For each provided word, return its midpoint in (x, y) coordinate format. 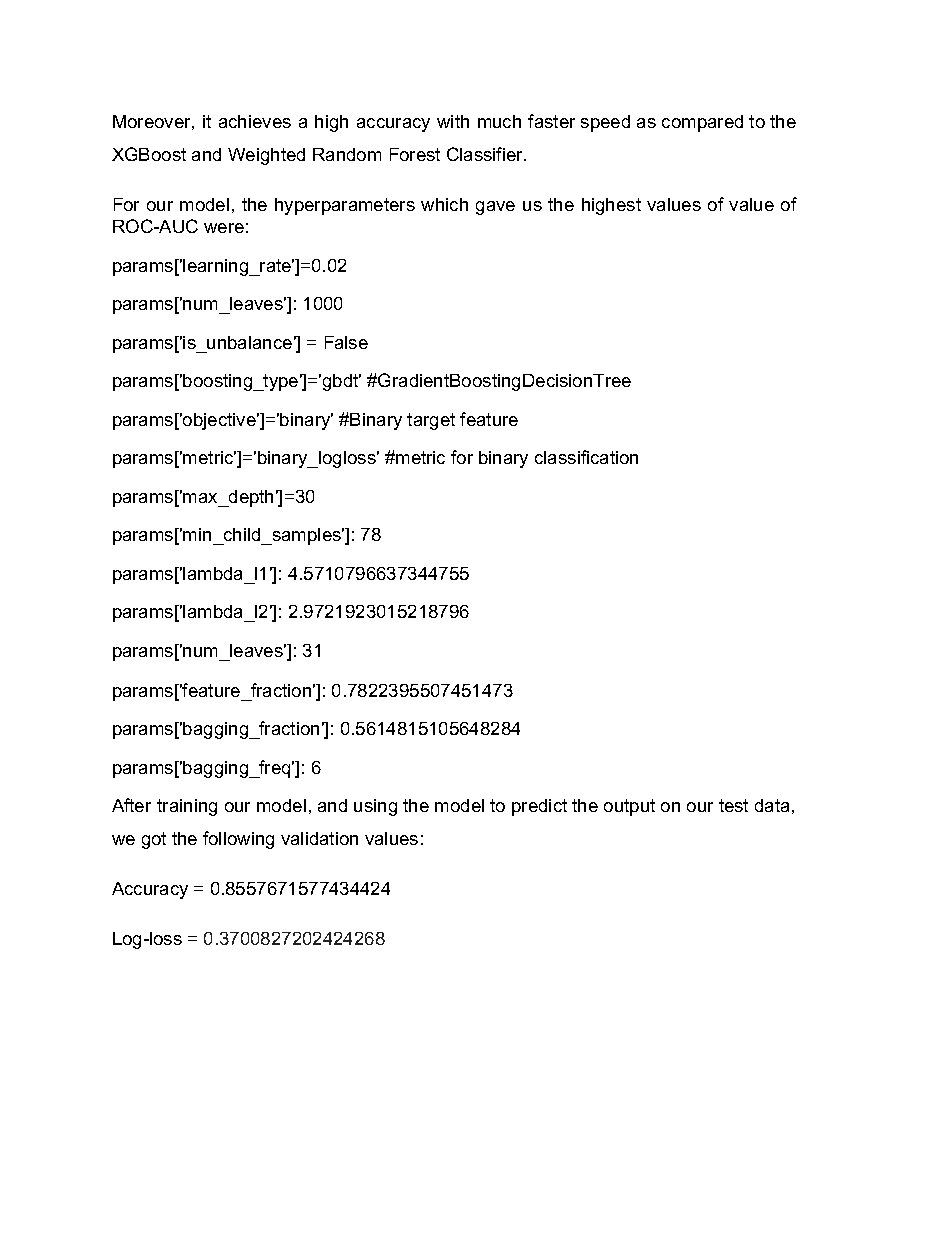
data (772, 805)
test (733, 805)
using (375, 807)
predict (539, 807)
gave (495, 208)
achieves (255, 121)
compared (702, 123)
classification (586, 457)
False (346, 342)
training (187, 807)
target (431, 421)
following (238, 840)
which (444, 204)
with (453, 121)
